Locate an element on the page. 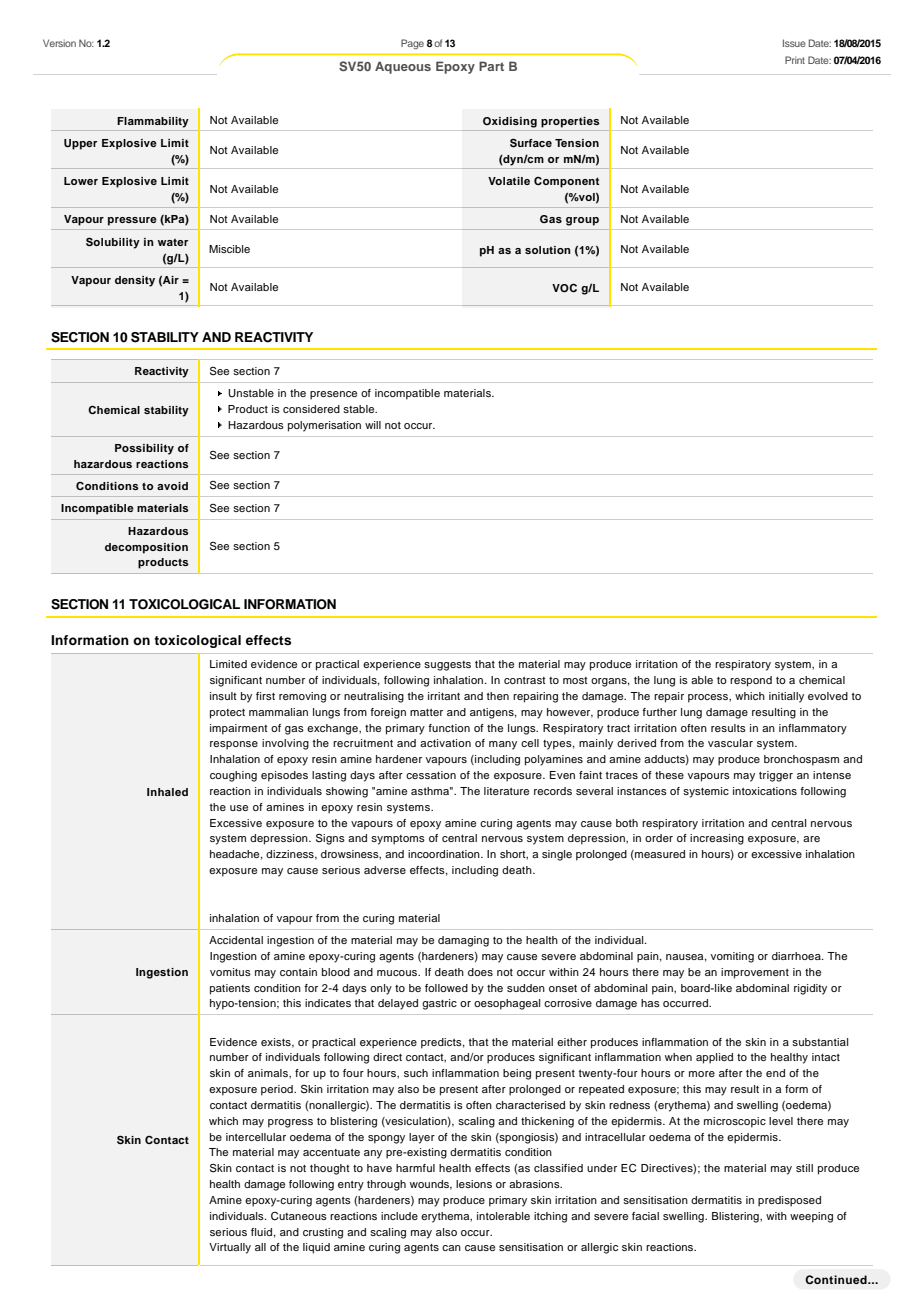 The width and height of the image is (924, 1308). respond is located at coordinates (751, 681).
